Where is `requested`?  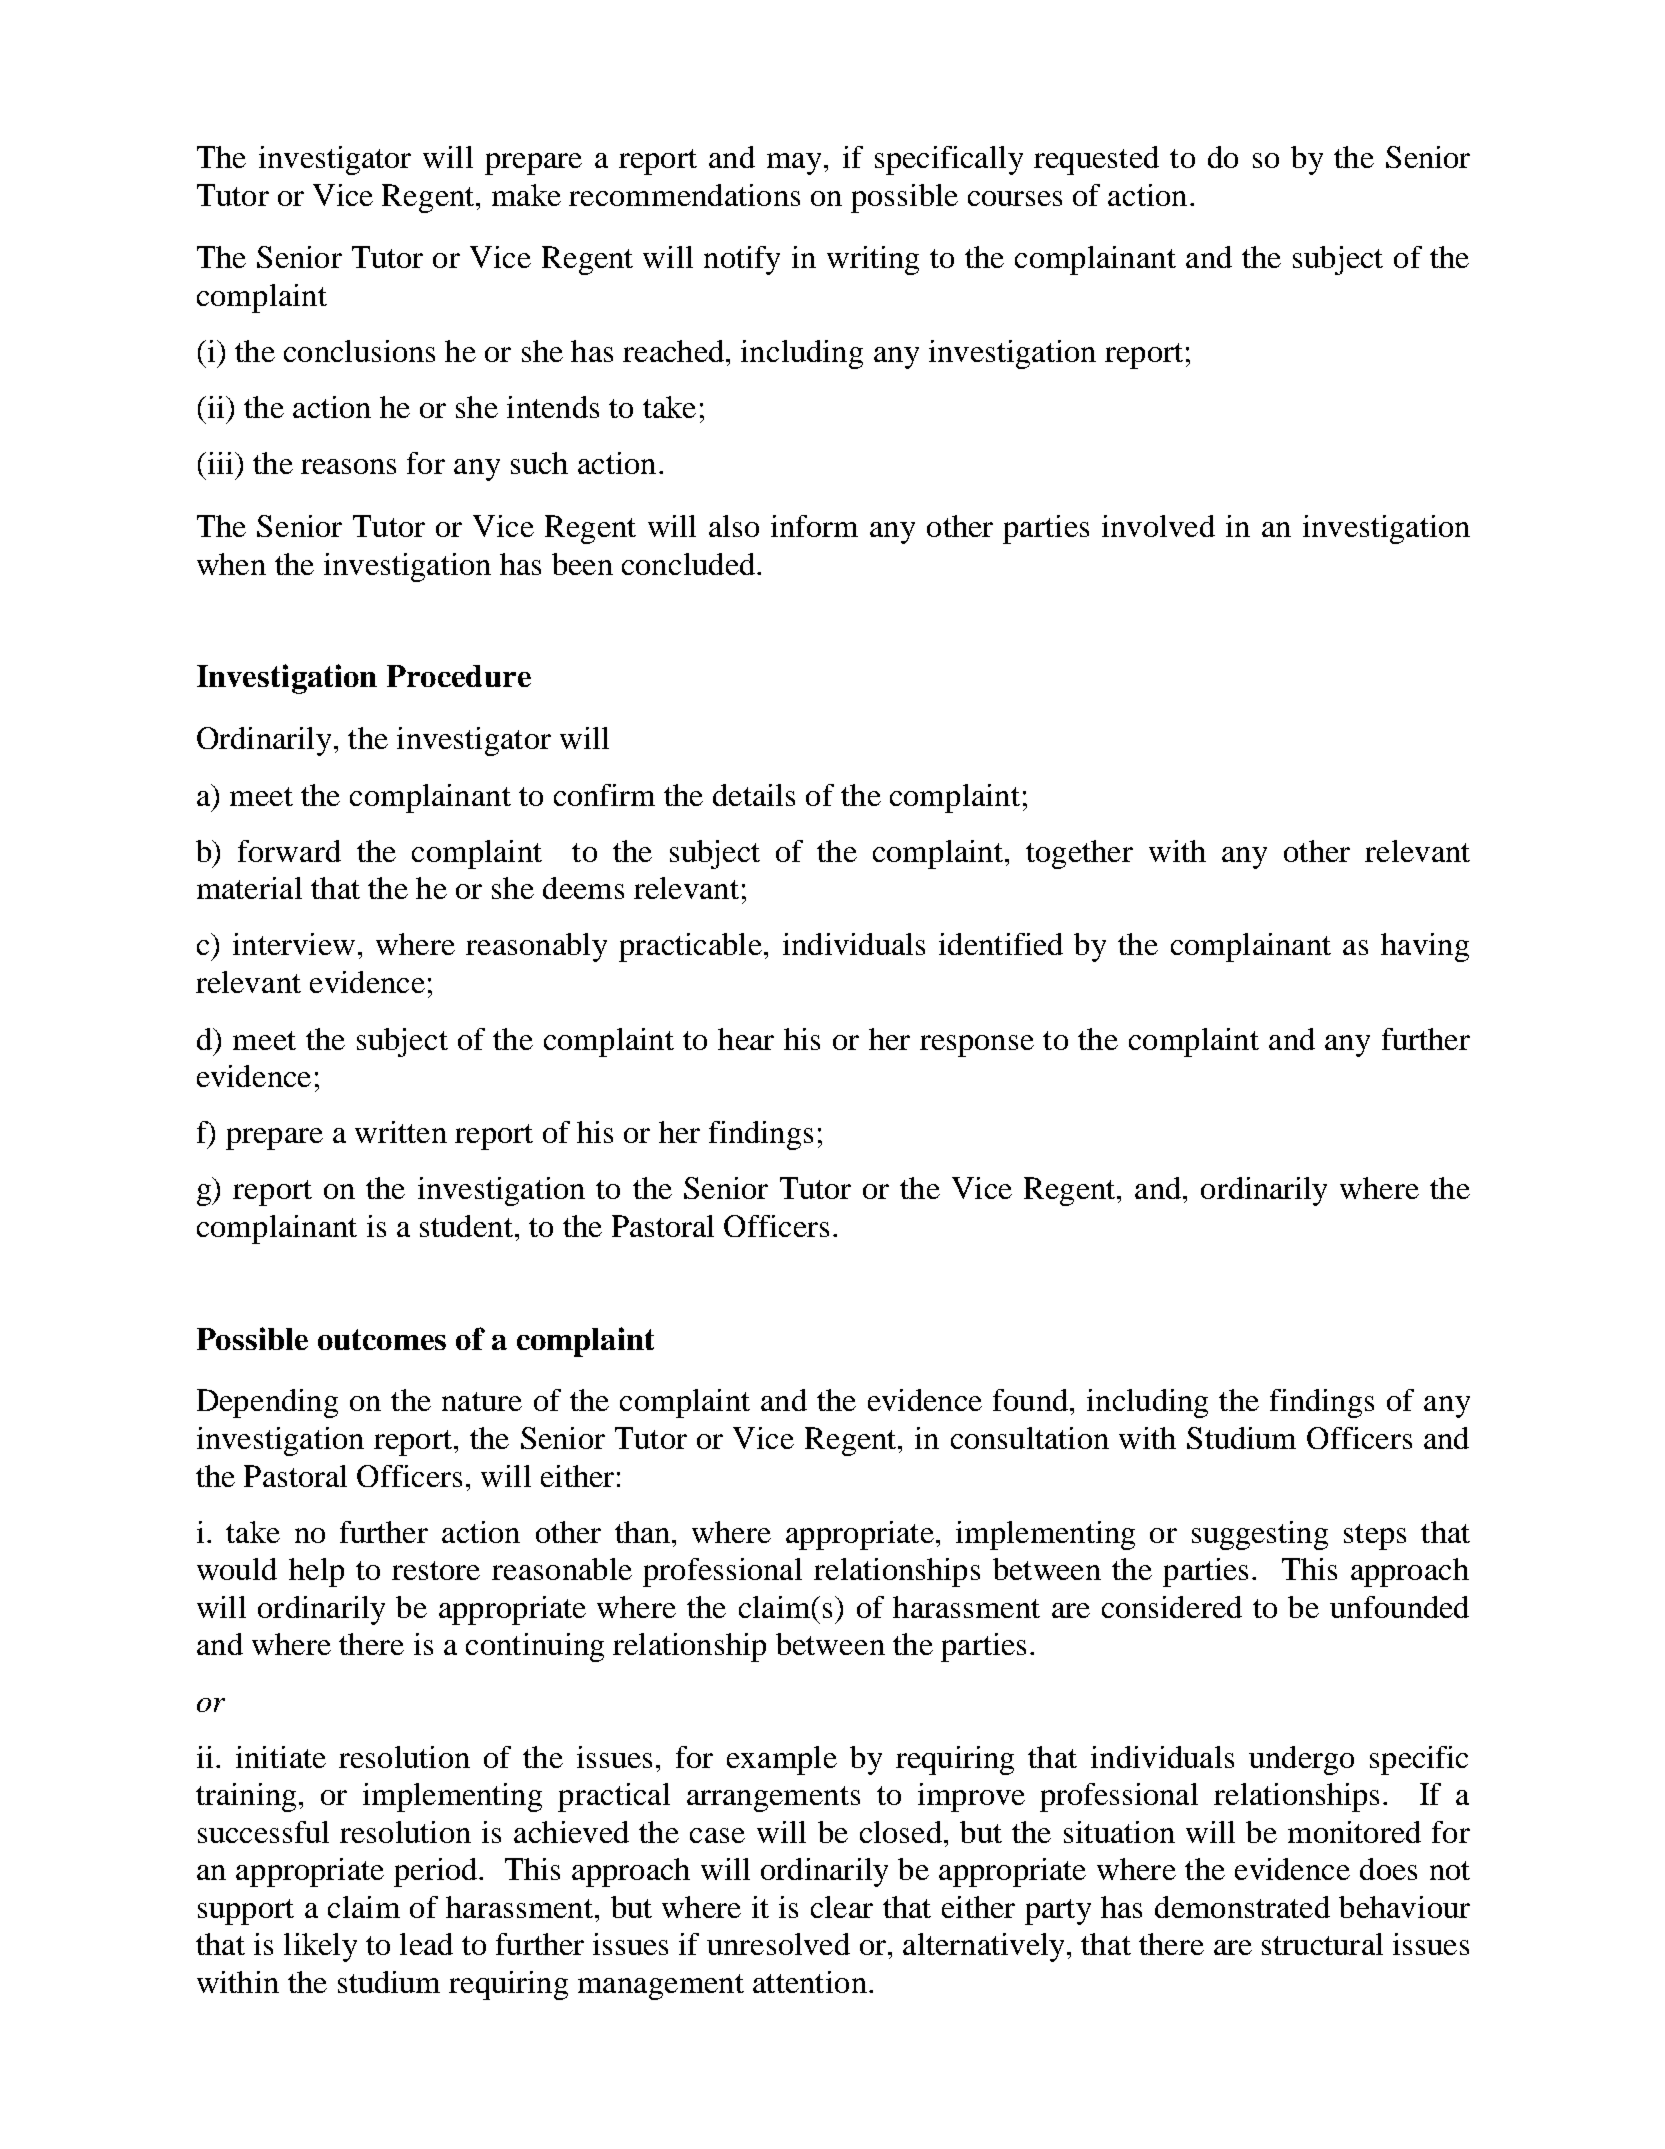
requested is located at coordinates (1096, 160).
